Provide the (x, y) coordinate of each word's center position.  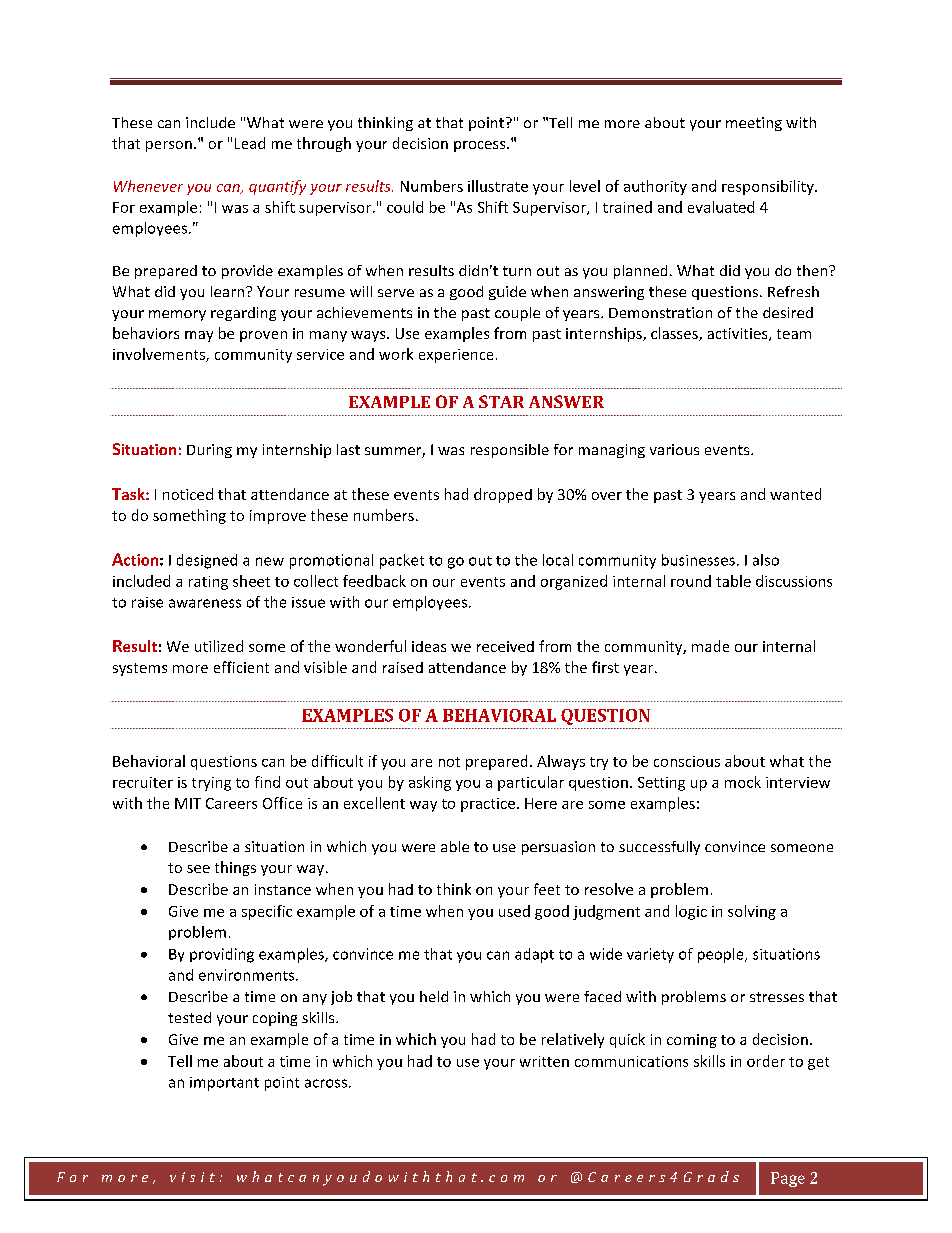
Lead (250, 143)
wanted (795, 494)
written (544, 1061)
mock (743, 782)
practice (488, 805)
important (224, 1084)
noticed (188, 494)
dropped (503, 495)
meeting (754, 124)
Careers (231, 803)
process (481, 146)
